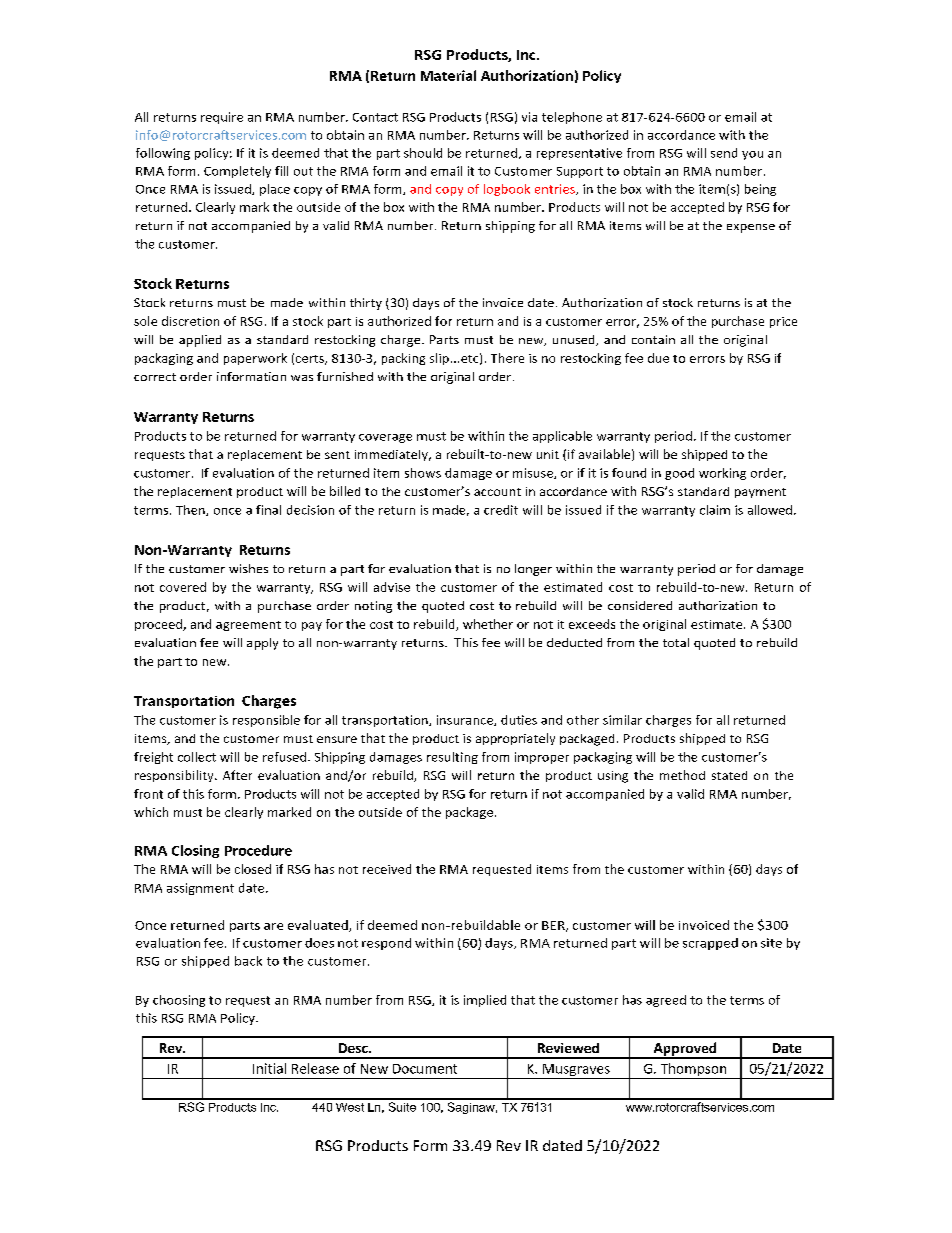  What do you see at coordinates (722, 474) in the page?
I see `working` at bounding box center [722, 474].
